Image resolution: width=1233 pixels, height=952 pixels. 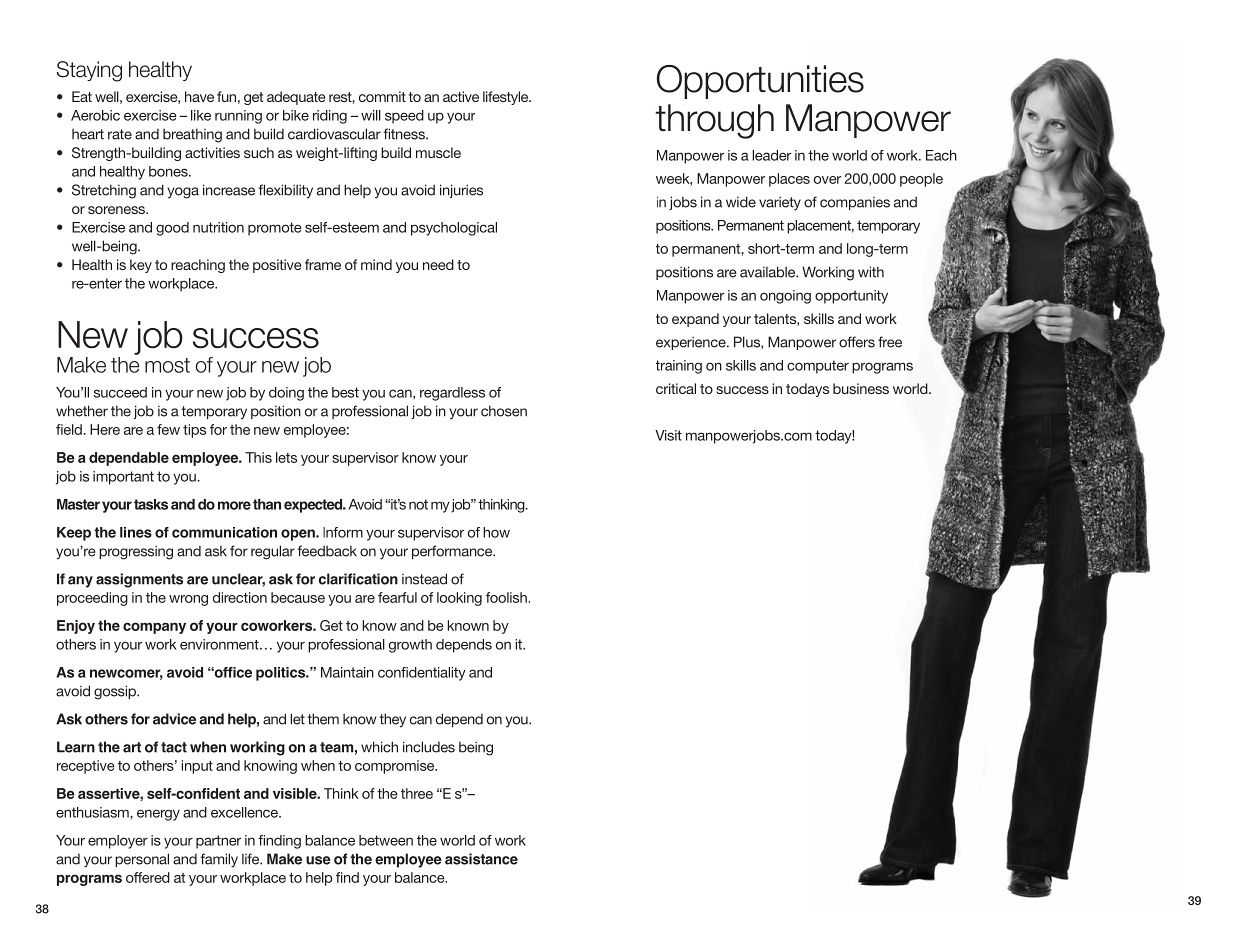 I want to click on personal, so click(x=142, y=860).
